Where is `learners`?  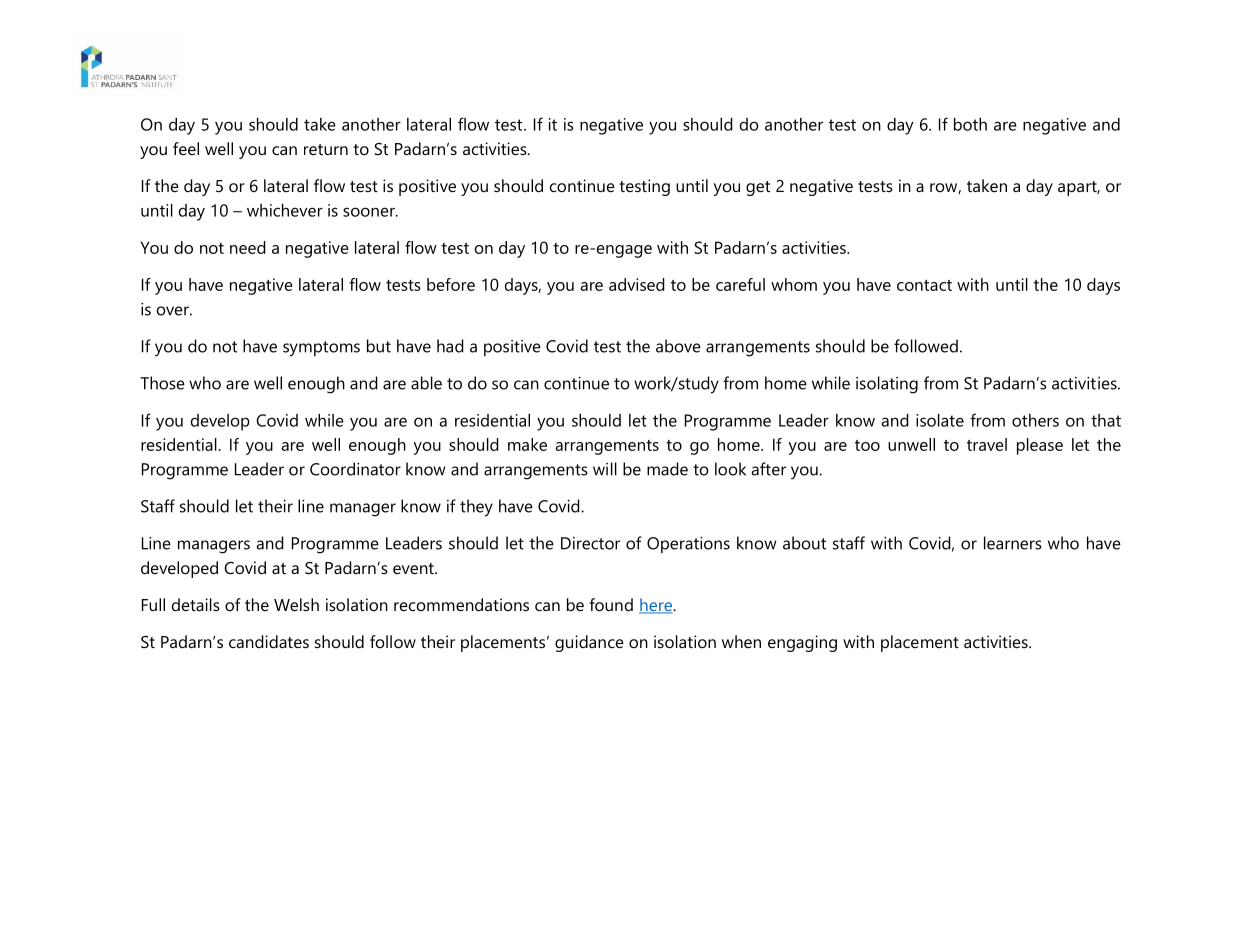 learners is located at coordinates (1013, 543).
